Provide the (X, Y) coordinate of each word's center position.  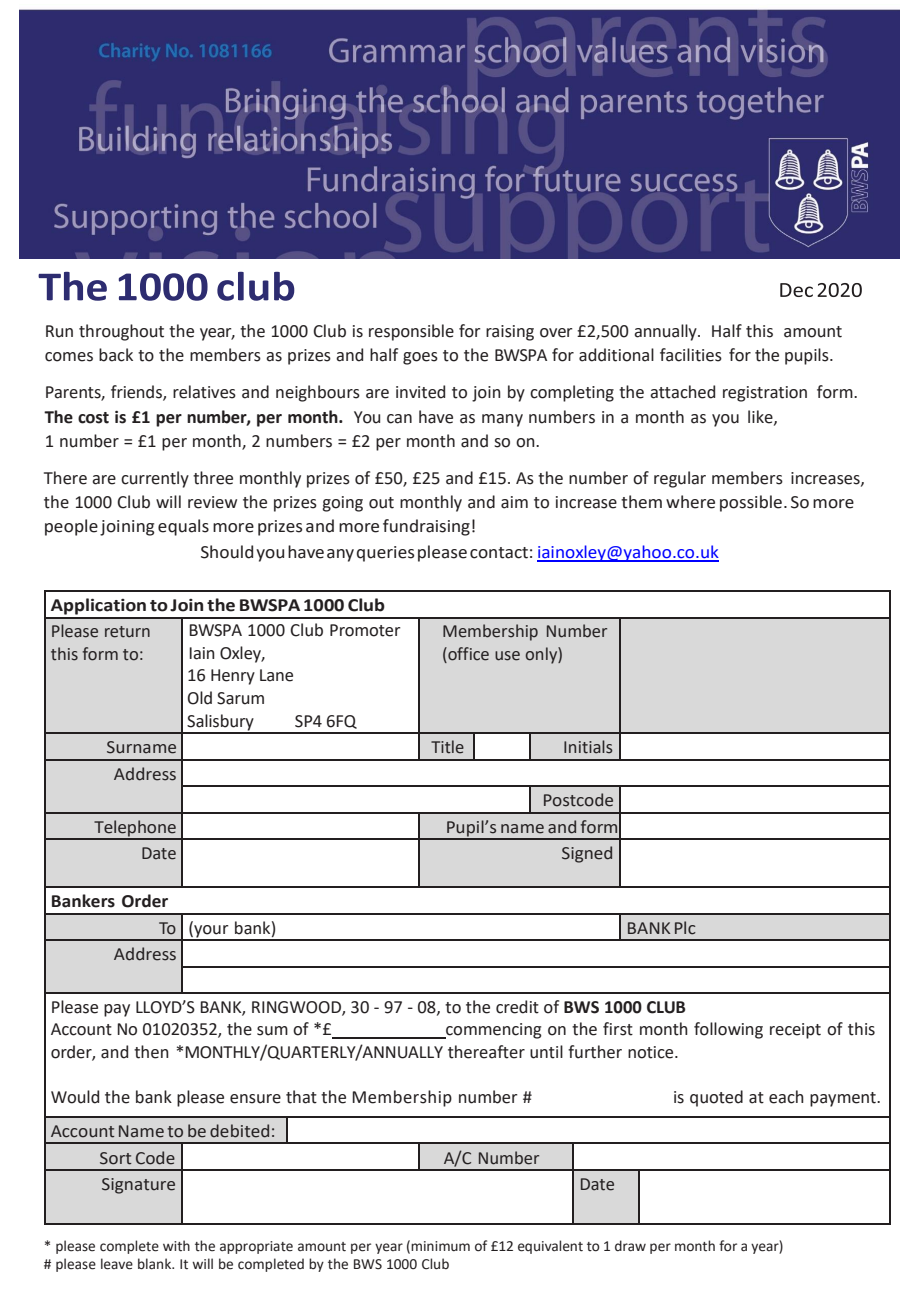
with (176, 1246)
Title (447, 747)
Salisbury (221, 723)
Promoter (365, 630)
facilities (691, 355)
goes (420, 358)
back (116, 355)
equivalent (550, 1247)
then (151, 1052)
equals (183, 527)
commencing (493, 1031)
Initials (588, 747)
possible (751, 503)
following (728, 1030)
